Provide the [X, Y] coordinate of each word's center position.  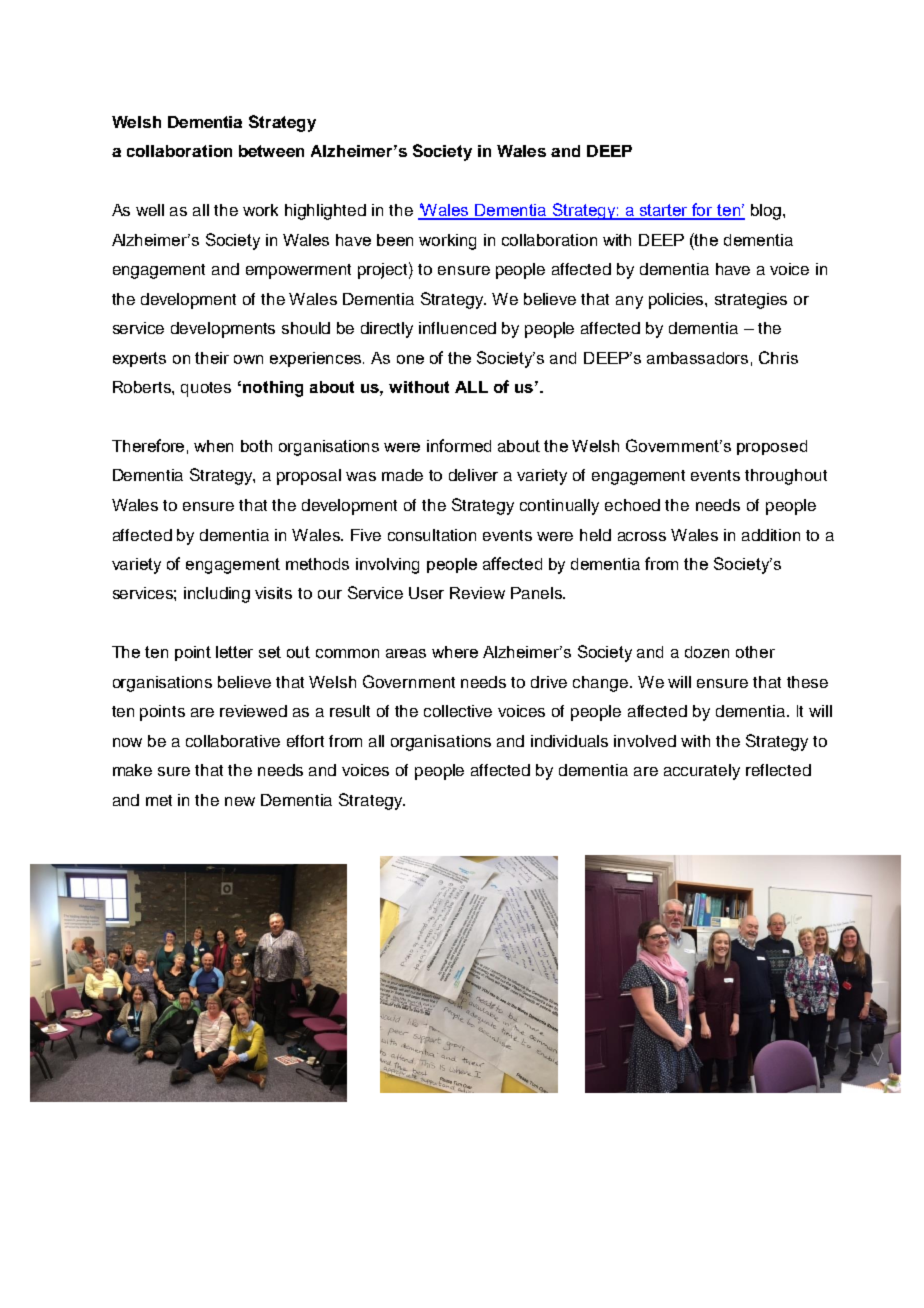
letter [234, 652]
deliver [473, 475]
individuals [569, 741]
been [395, 240]
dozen [707, 652]
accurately [702, 772]
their [212, 358]
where [455, 652]
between [271, 151]
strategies [751, 301]
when [213, 446]
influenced [457, 328]
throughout [786, 477]
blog [767, 212]
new [240, 801]
